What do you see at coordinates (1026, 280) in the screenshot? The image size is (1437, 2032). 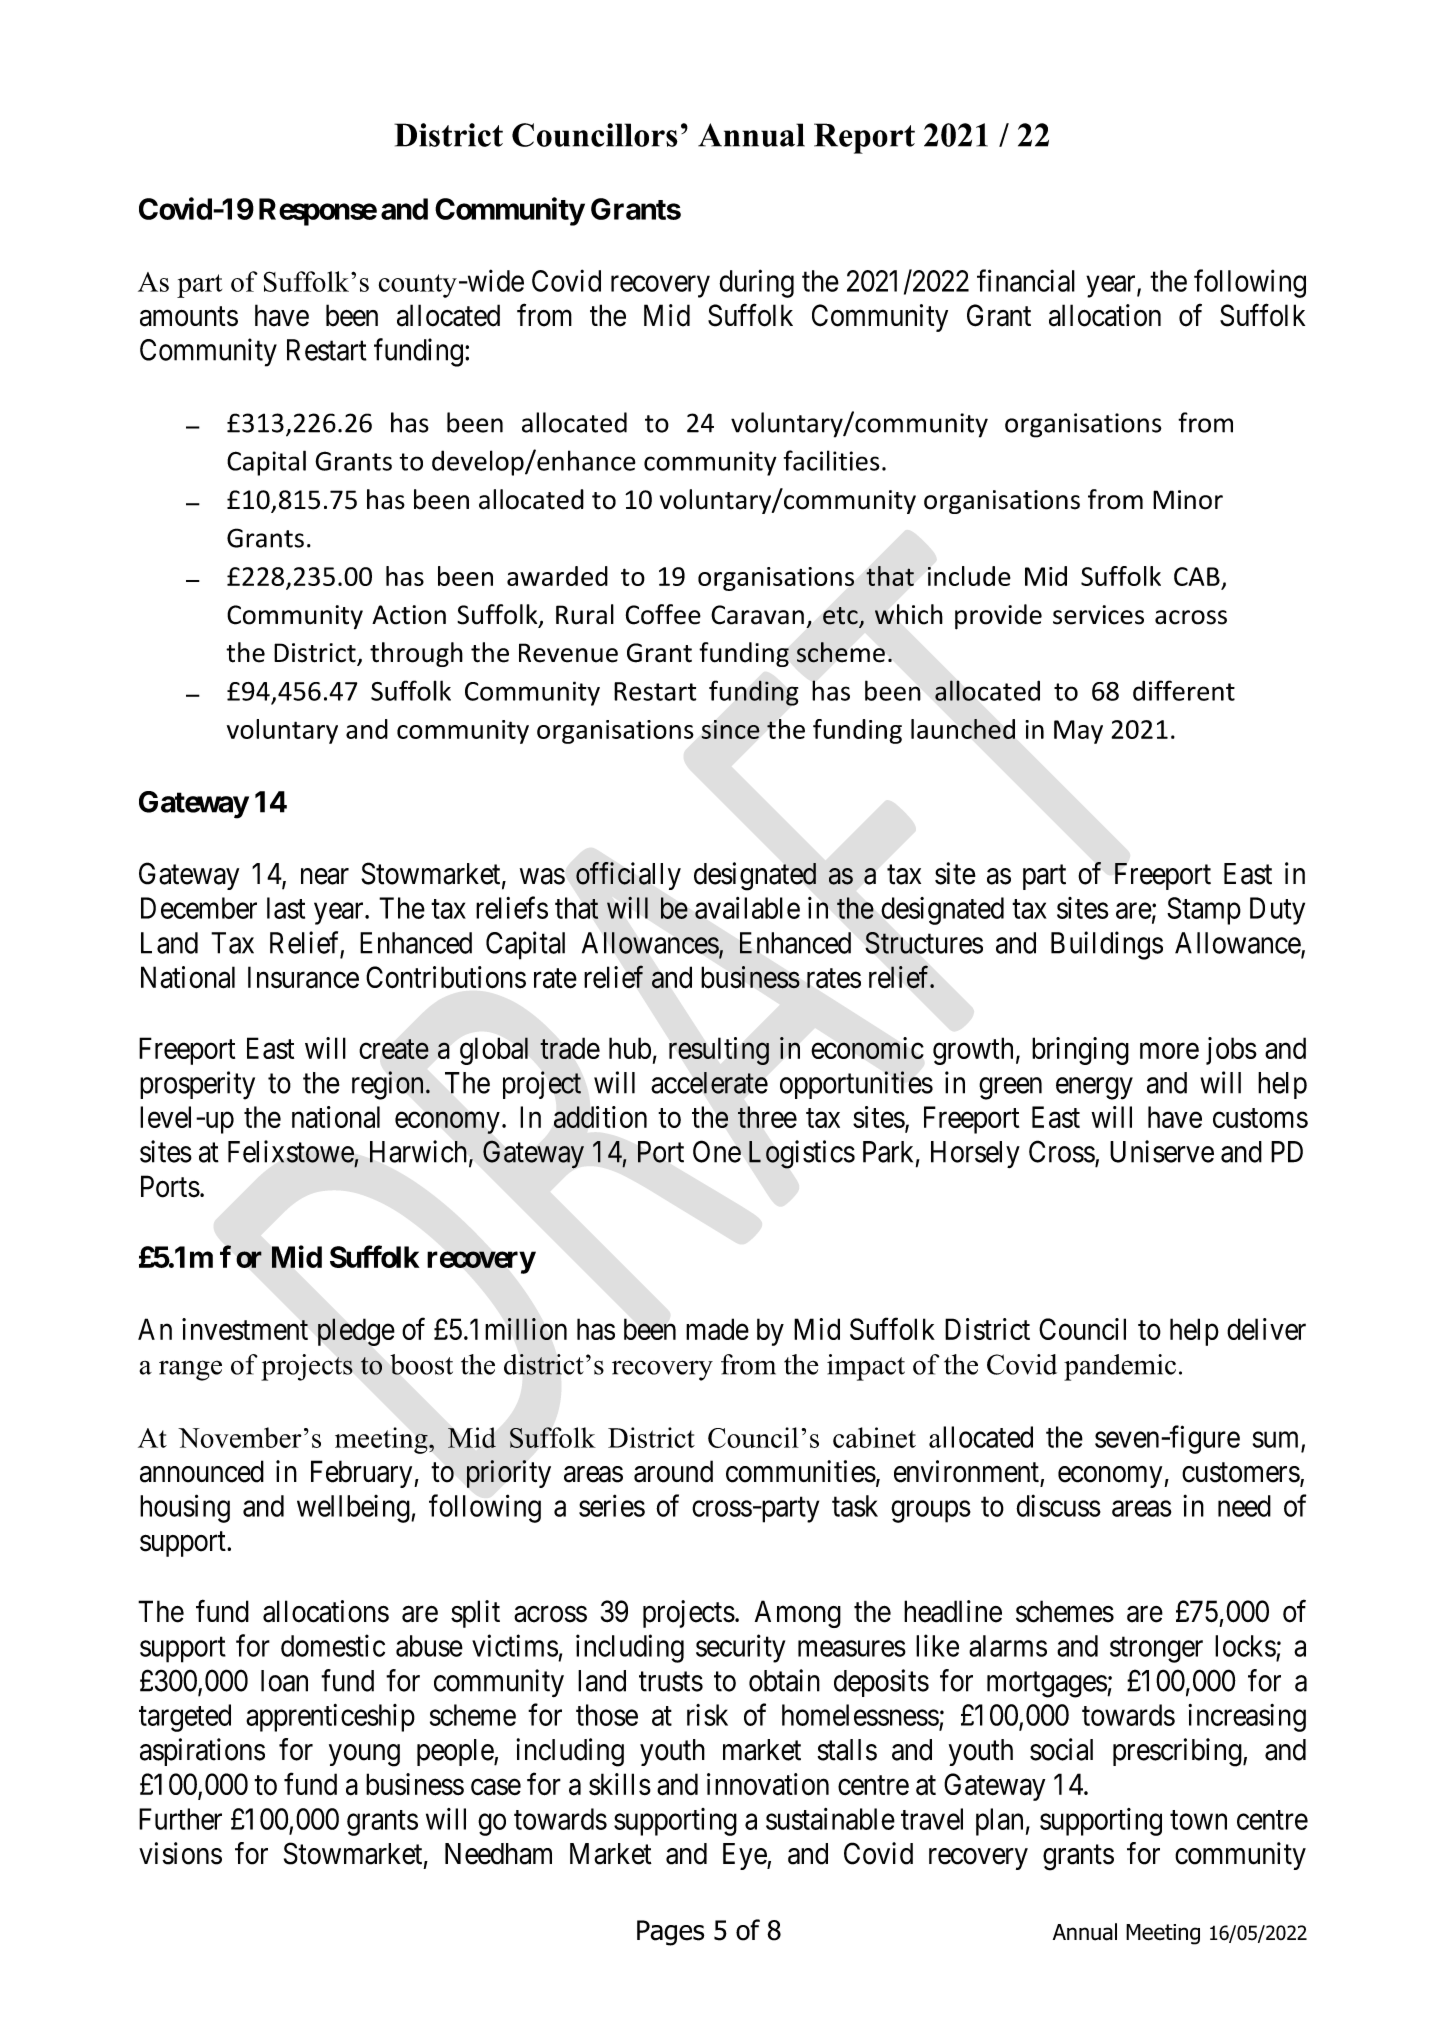 I see `financial` at bounding box center [1026, 280].
